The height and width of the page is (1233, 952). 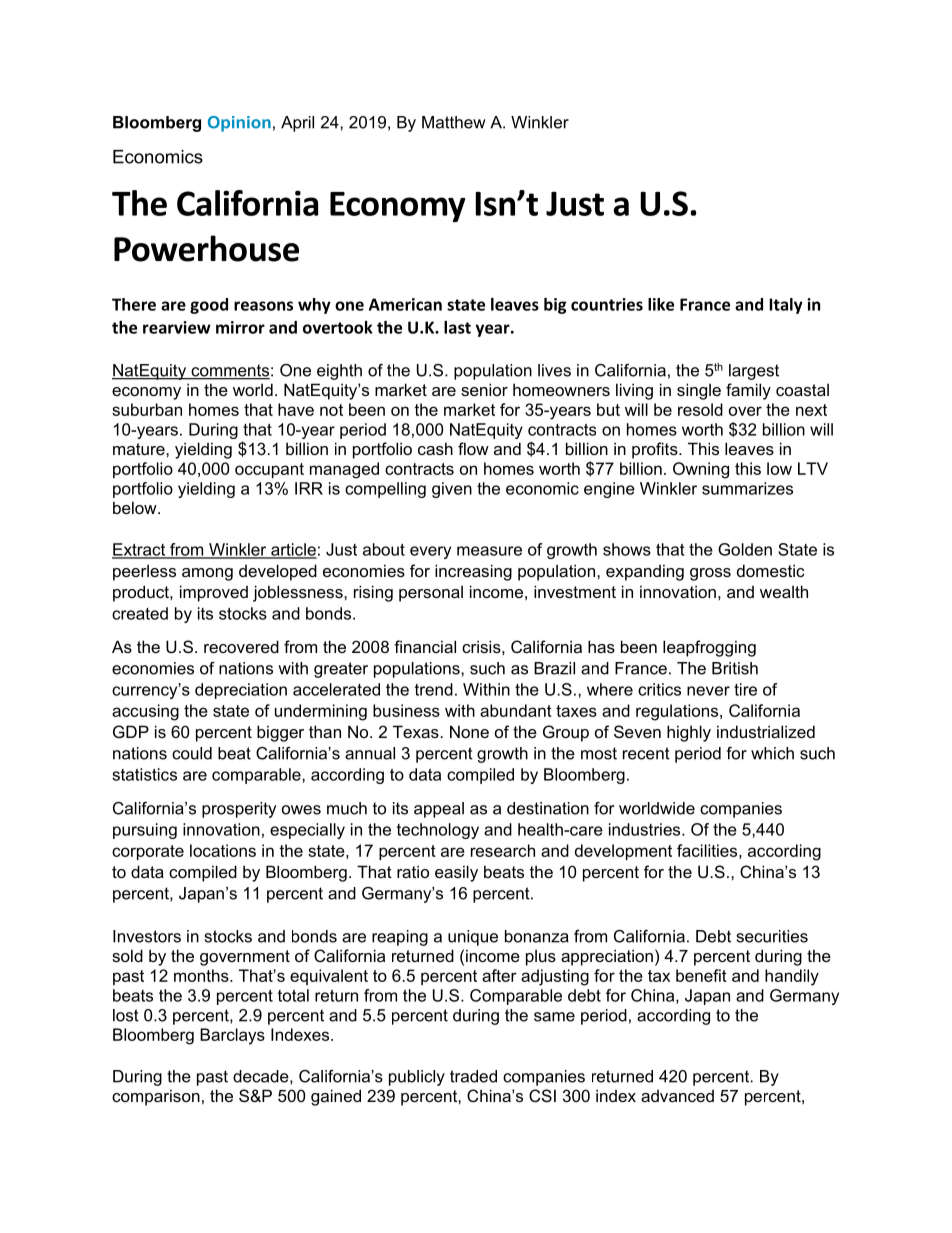 I want to click on Matthew, so click(x=454, y=122).
